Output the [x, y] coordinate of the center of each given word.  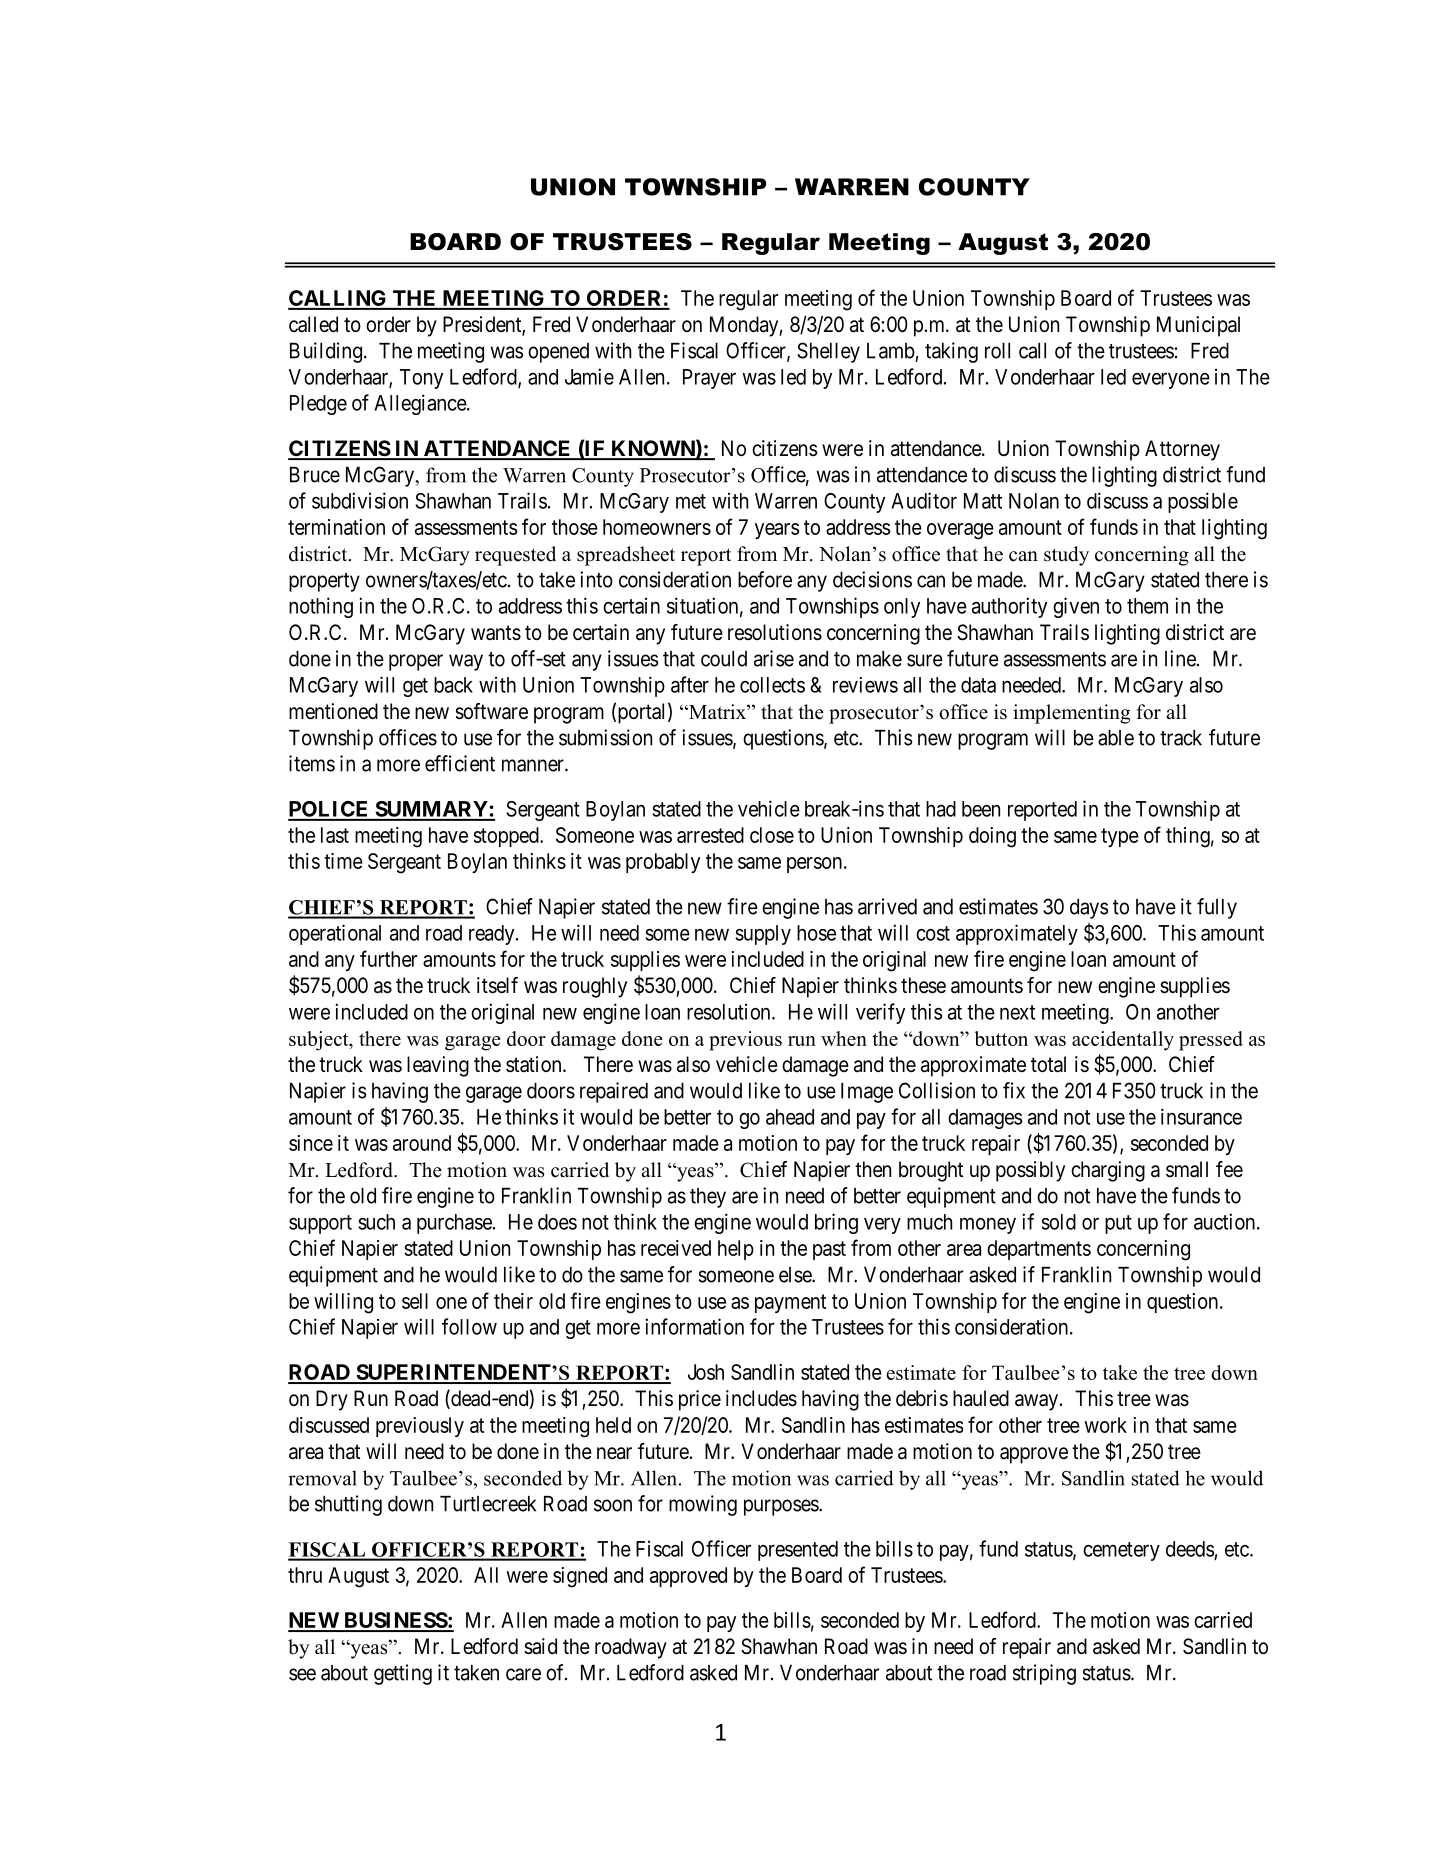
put [1118, 1224]
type [1120, 837]
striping [1044, 1674]
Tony [421, 379]
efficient [460, 763]
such [376, 1222]
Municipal [1198, 326]
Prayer [709, 379]
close [772, 835]
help [736, 1250]
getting [403, 1674]
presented [798, 1551]
